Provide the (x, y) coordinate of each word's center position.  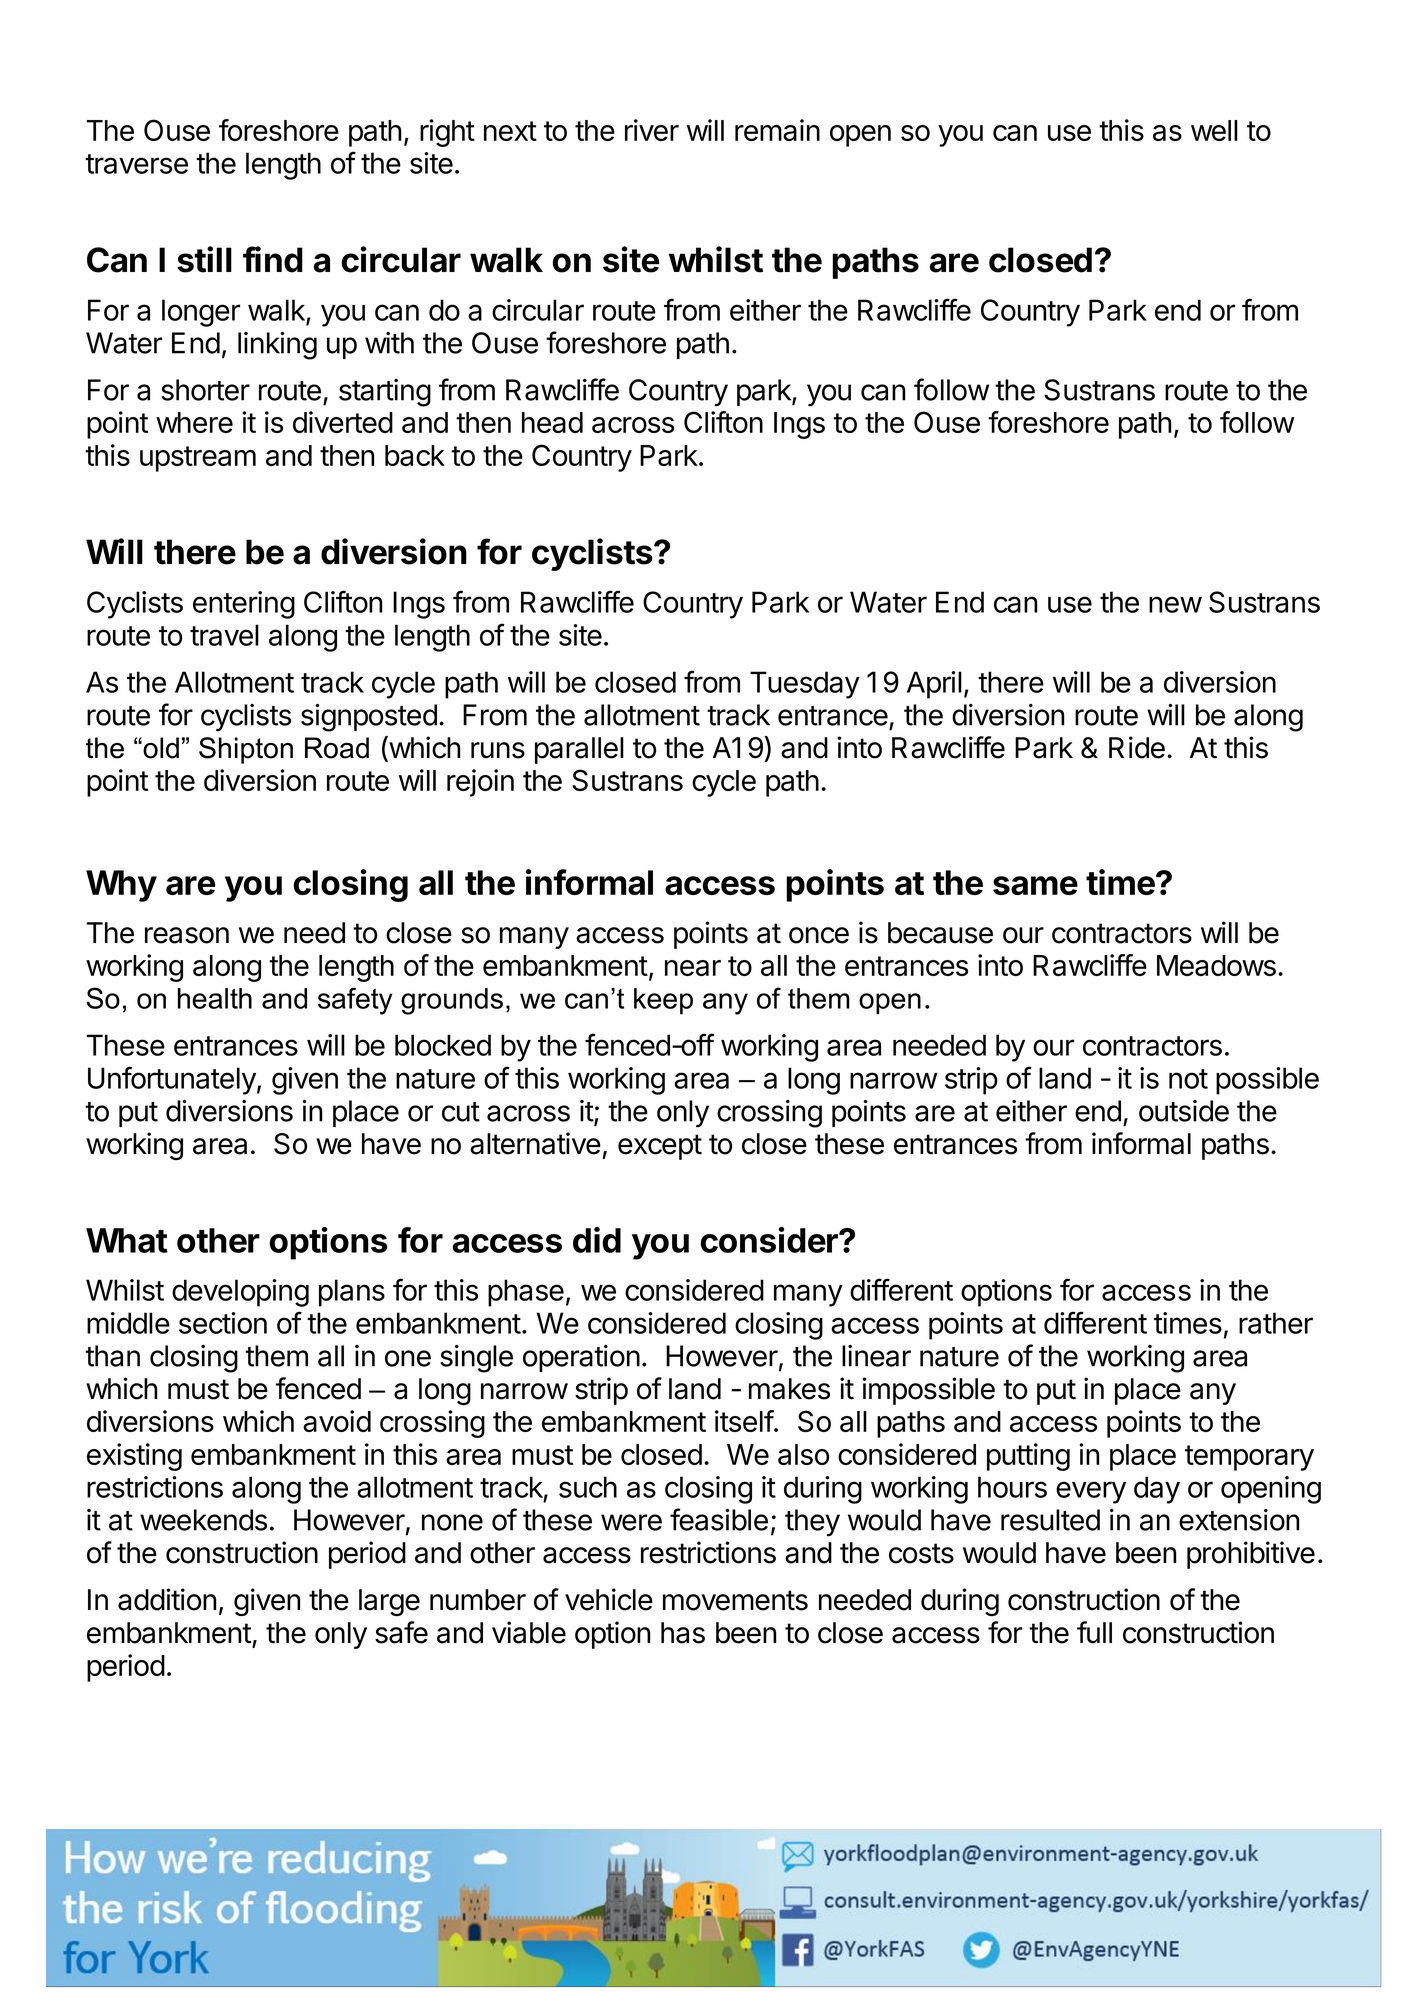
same (1035, 885)
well (1214, 130)
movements (735, 1600)
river (652, 130)
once (819, 935)
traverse (136, 164)
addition (167, 1599)
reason (187, 935)
